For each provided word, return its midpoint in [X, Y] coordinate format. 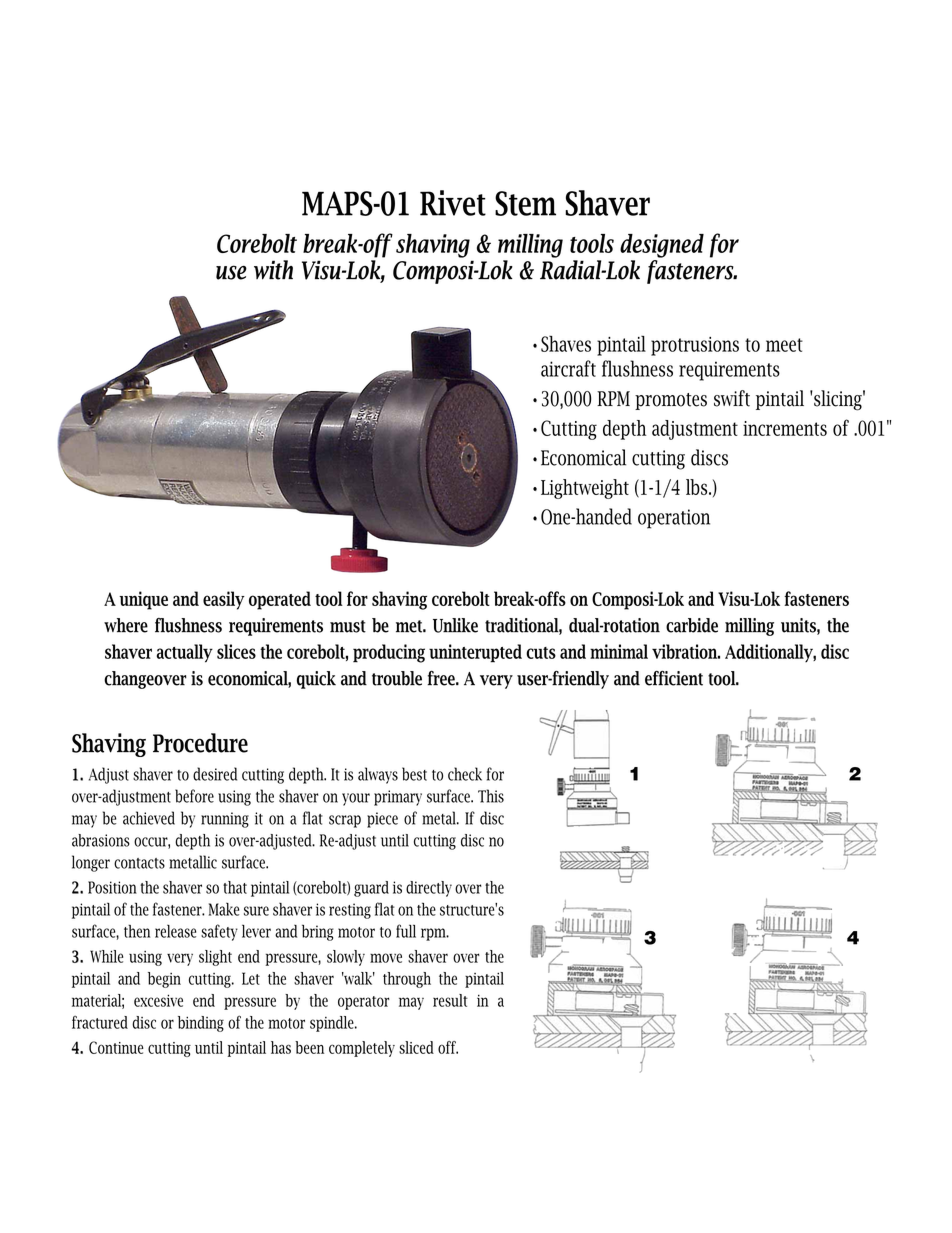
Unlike [455, 625]
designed [662, 246]
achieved [149, 818]
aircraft [568, 368]
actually [185, 653]
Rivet [453, 203]
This [491, 796]
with [273, 270]
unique [143, 600]
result [450, 1000]
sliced [416, 1047]
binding [201, 1024]
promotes [671, 401]
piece [382, 820]
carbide [692, 625]
